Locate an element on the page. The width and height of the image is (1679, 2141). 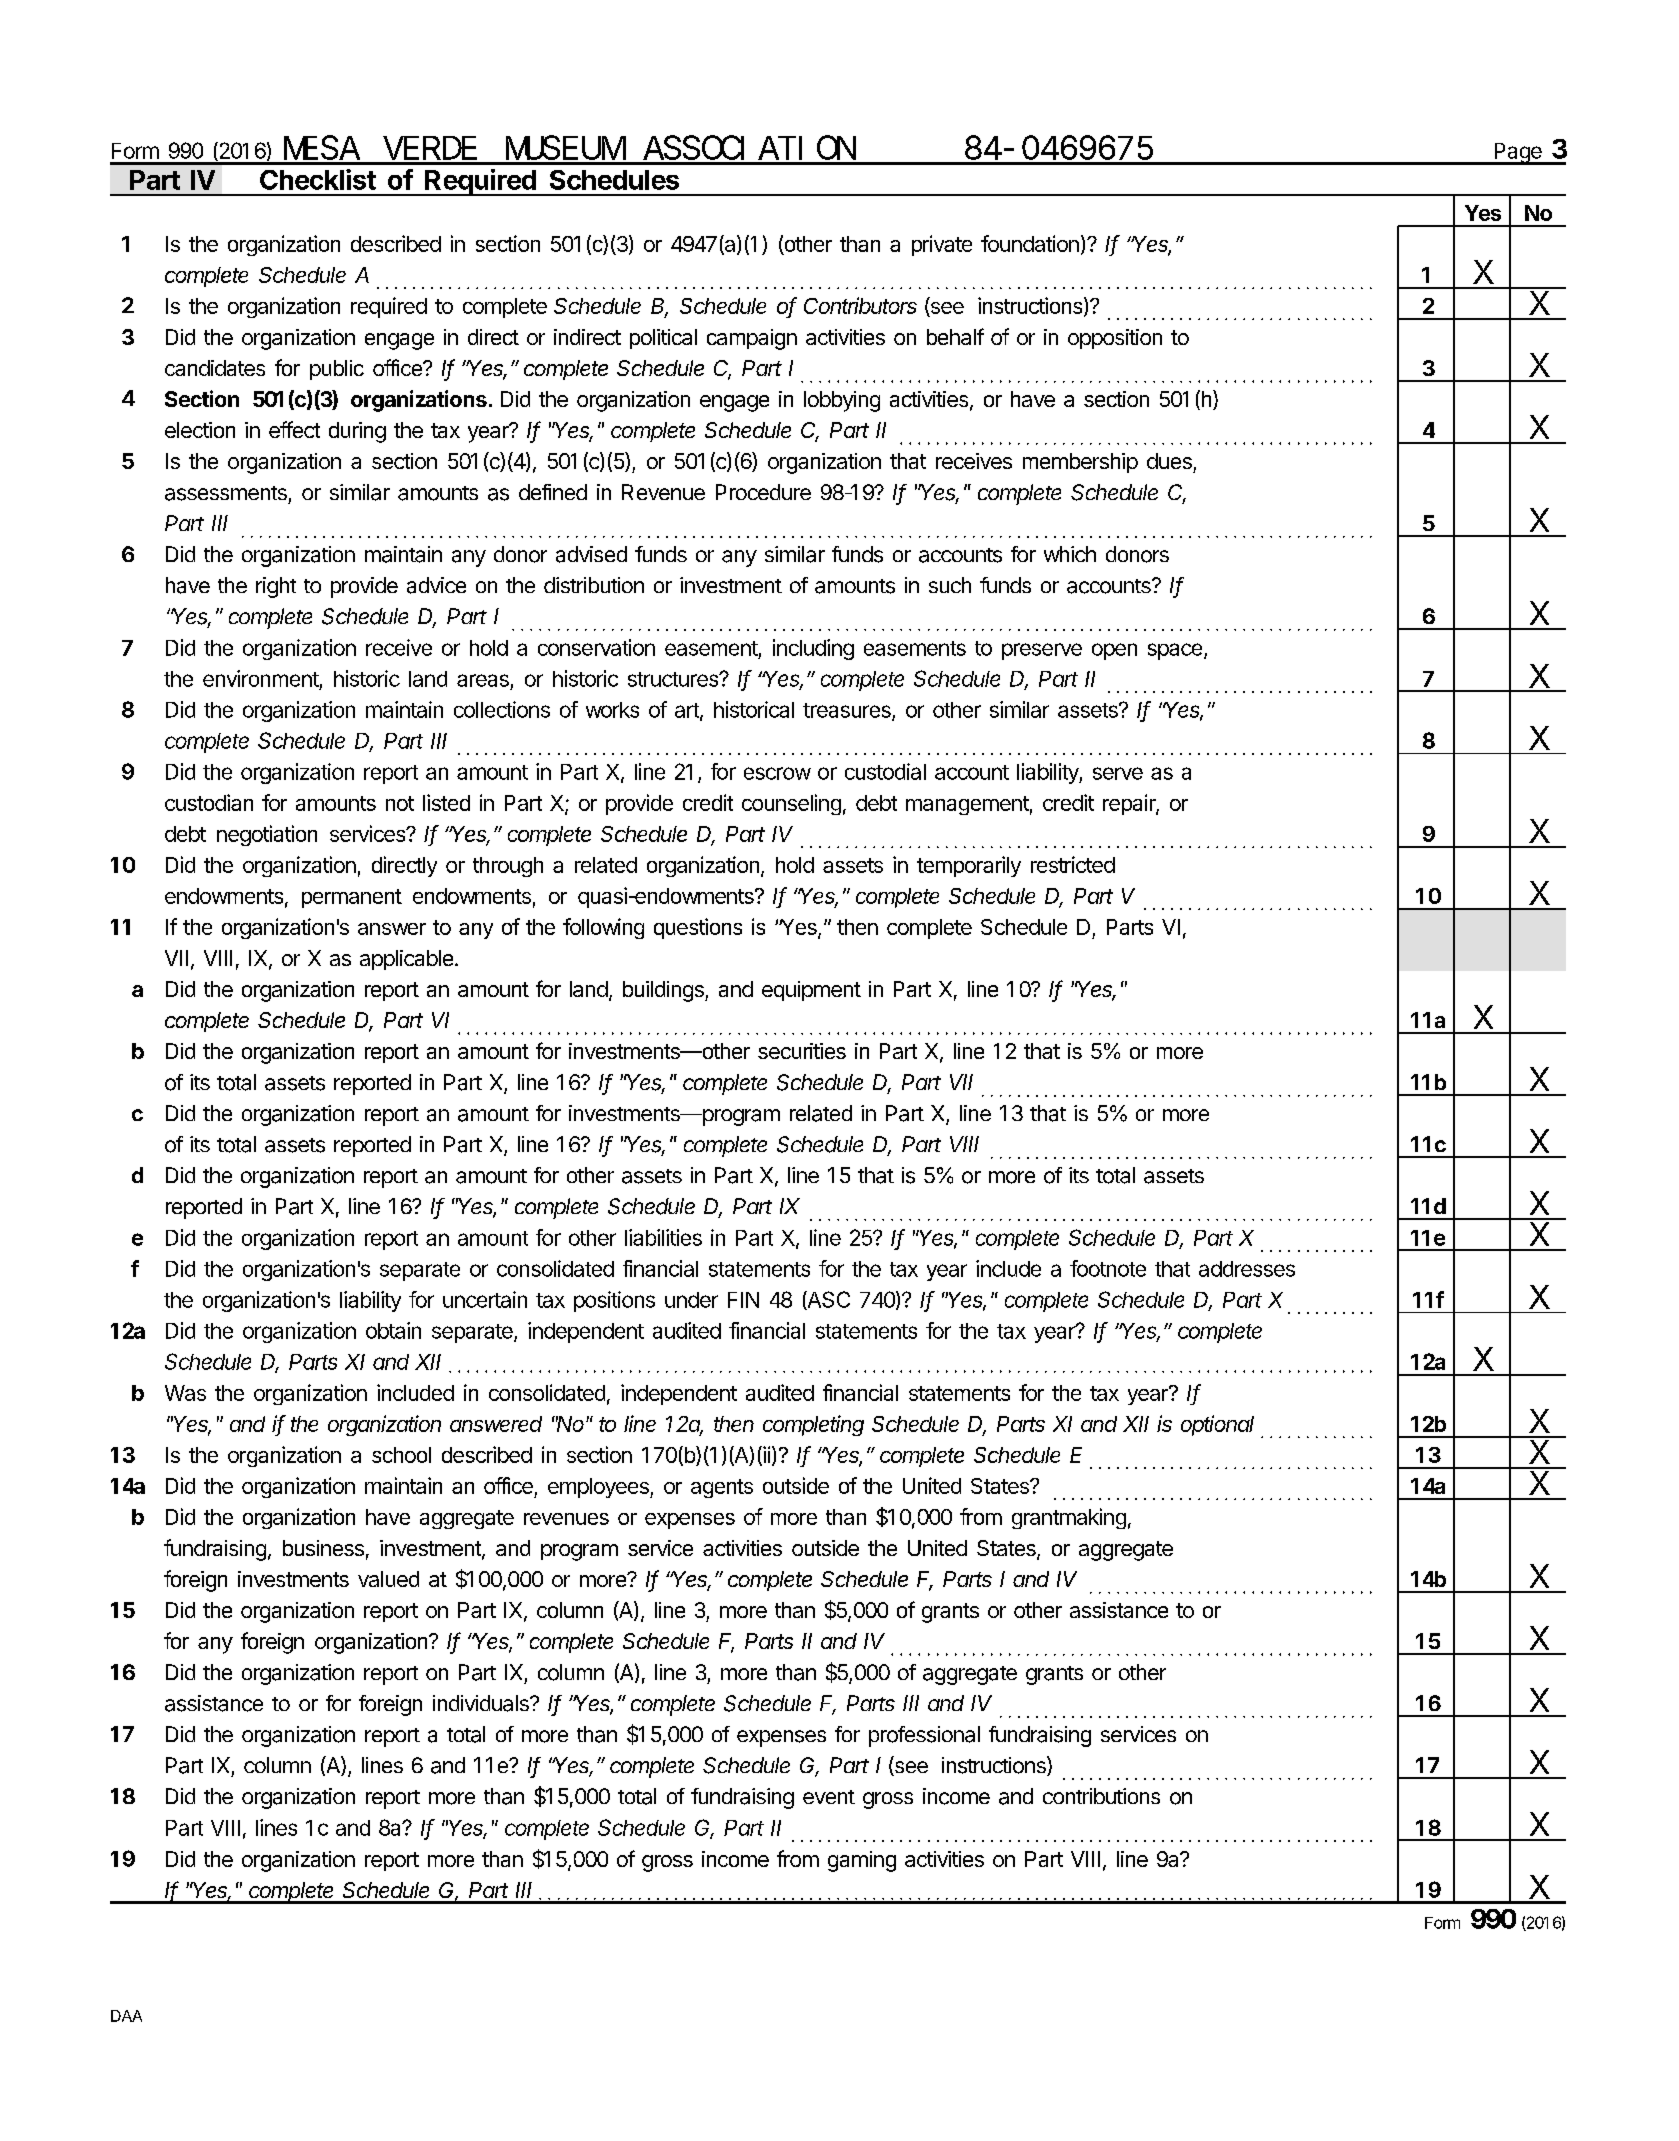
Was is located at coordinates (185, 1393).
